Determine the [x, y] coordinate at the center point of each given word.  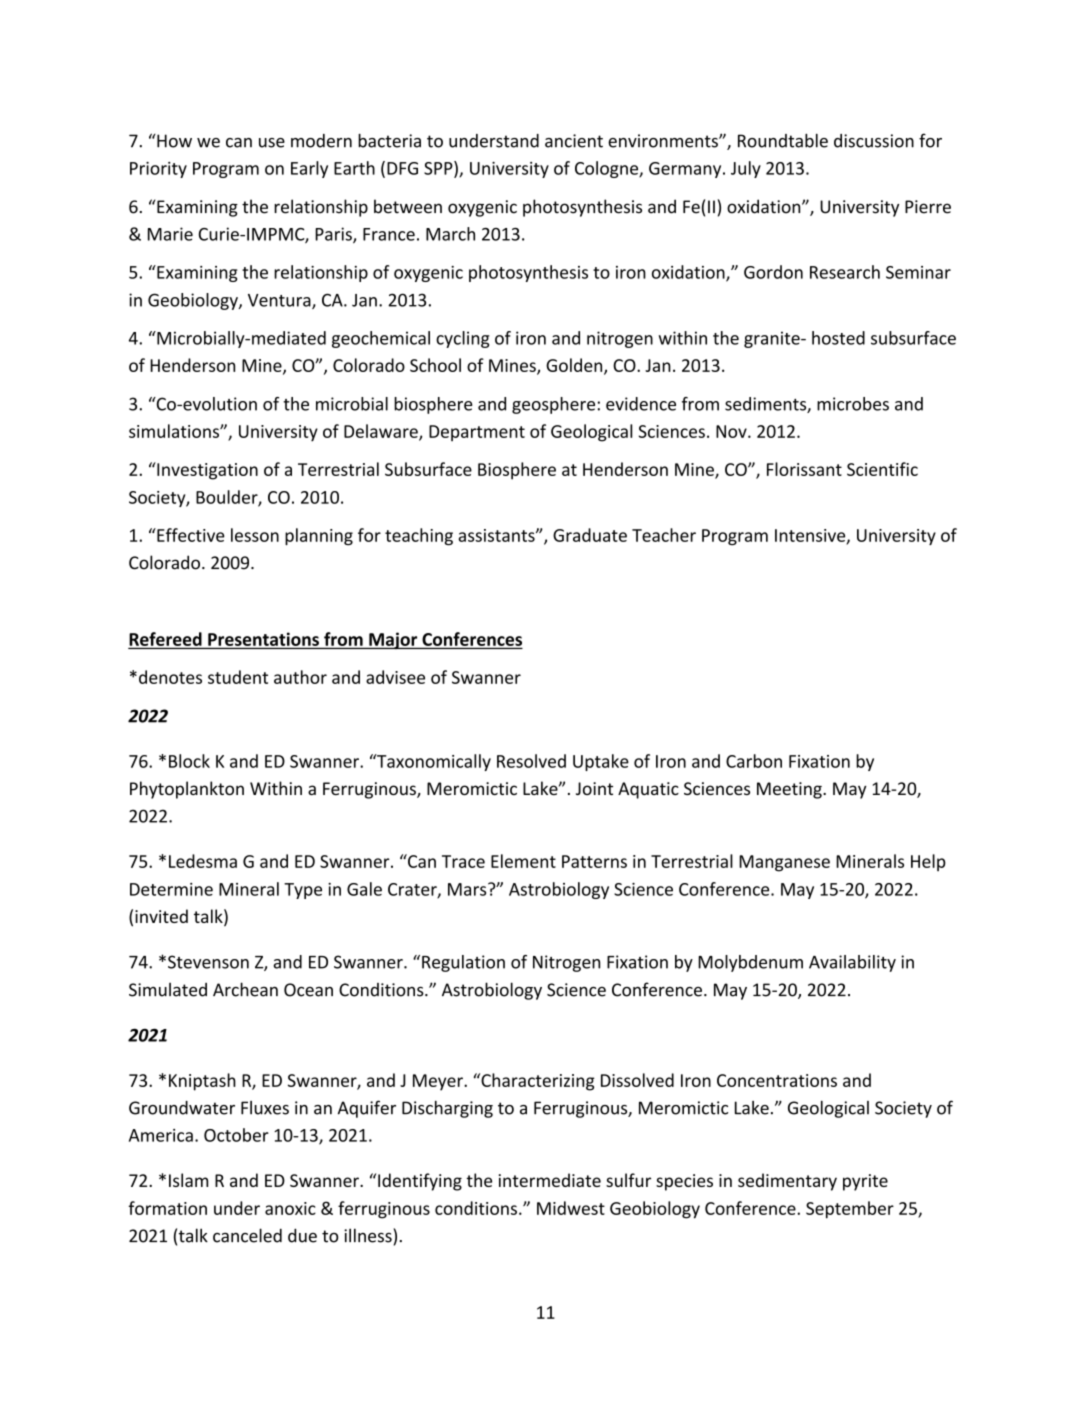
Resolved [531, 761]
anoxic [290, 1208]
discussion [874, 141]
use [272, 143]
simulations [175, 431]
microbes [853, 404]
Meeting [790, 790]
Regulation [463, 963]
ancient [574, 141]
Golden [575, 366]
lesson [255, 535]
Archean [245, 989]
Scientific [882, 469]
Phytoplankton [187, 790]
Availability [852, 963]
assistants [497, 535]
